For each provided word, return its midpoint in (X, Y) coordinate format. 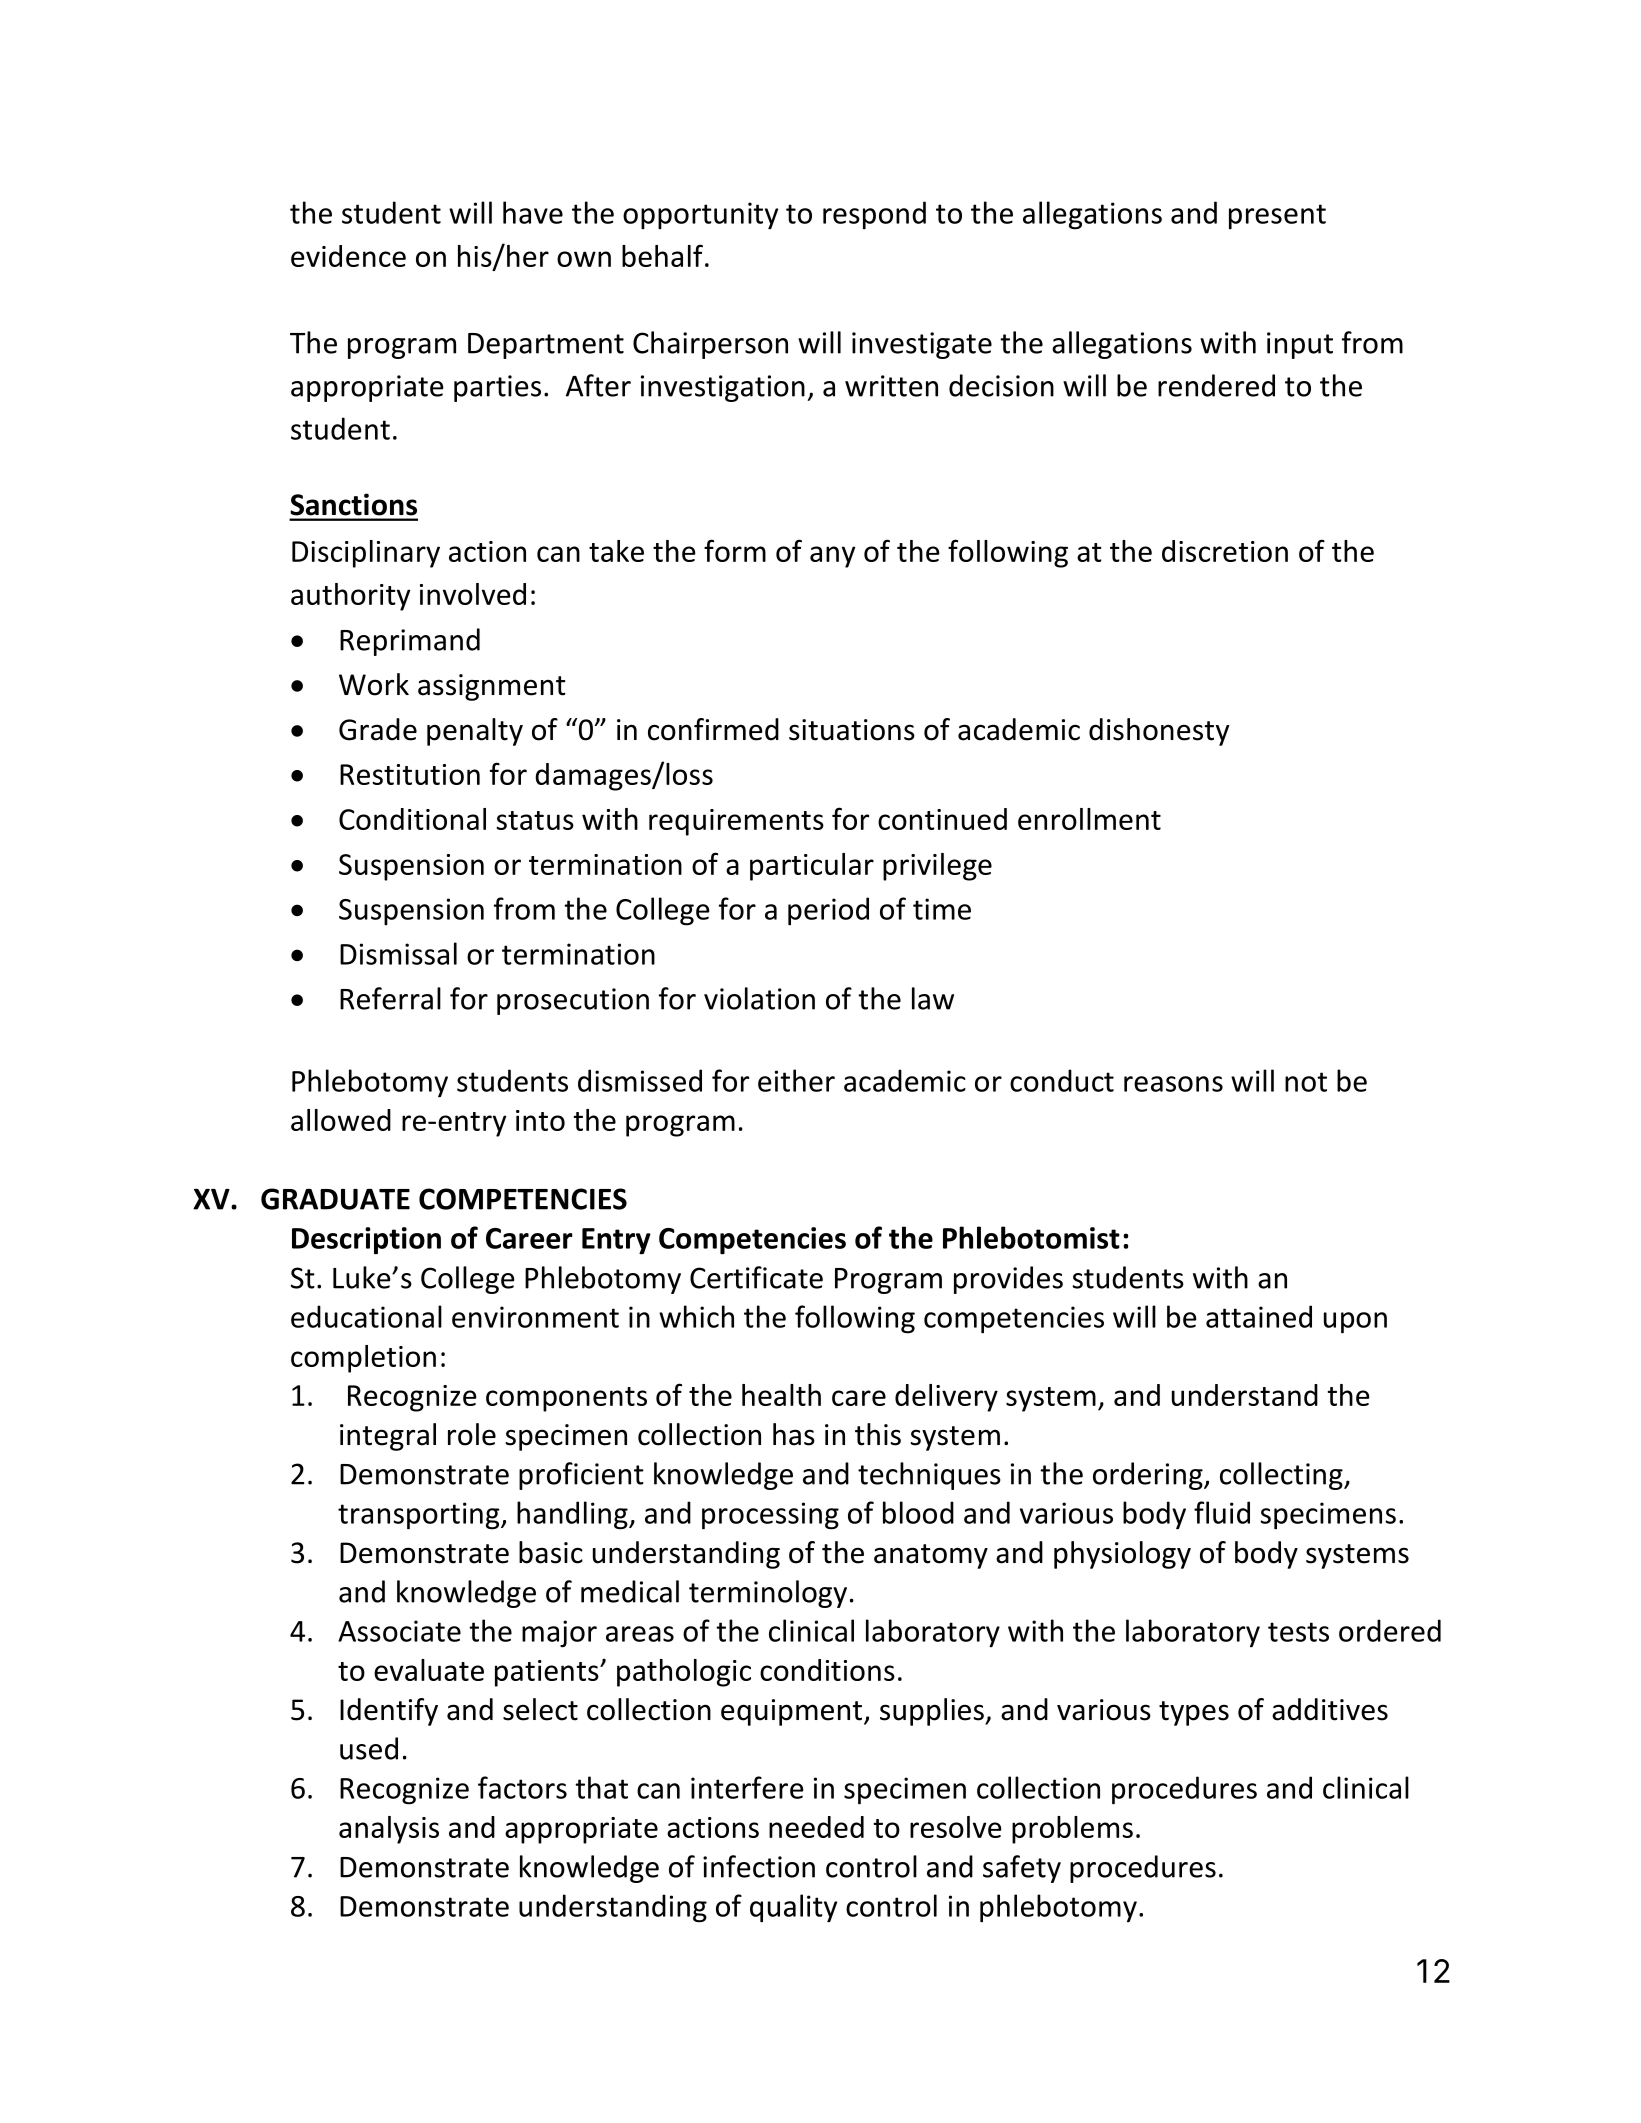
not (1306, 1082)
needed (816, 1827)
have (533, 212)
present (1277, 217)
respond (874, 215)
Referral (390, 998)
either (796, 1080)
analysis (389, 1830)
